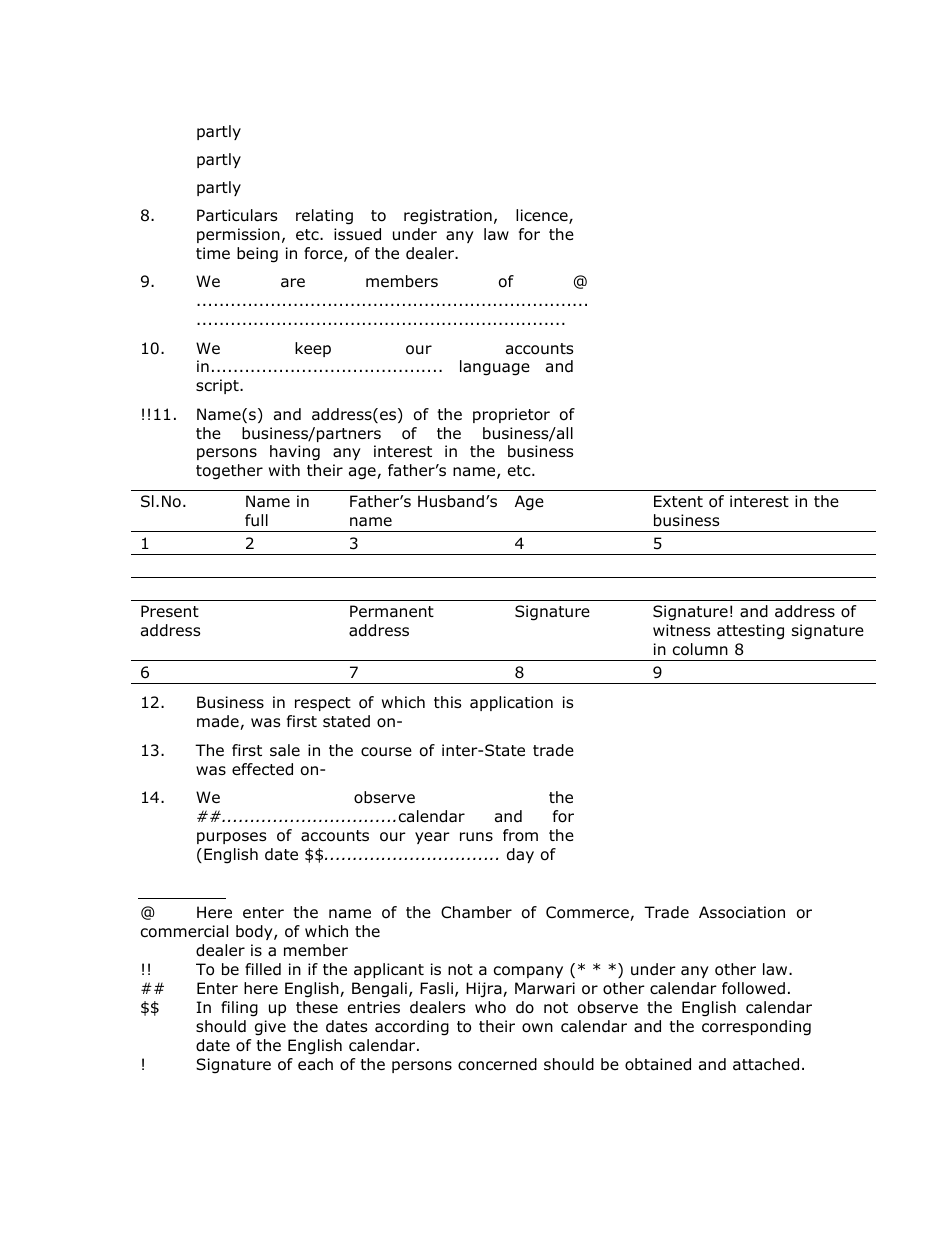  What do you see at coordinates (392, 611) in the screenshot?
I see `Permanent` at bounding box center [392, 611].
